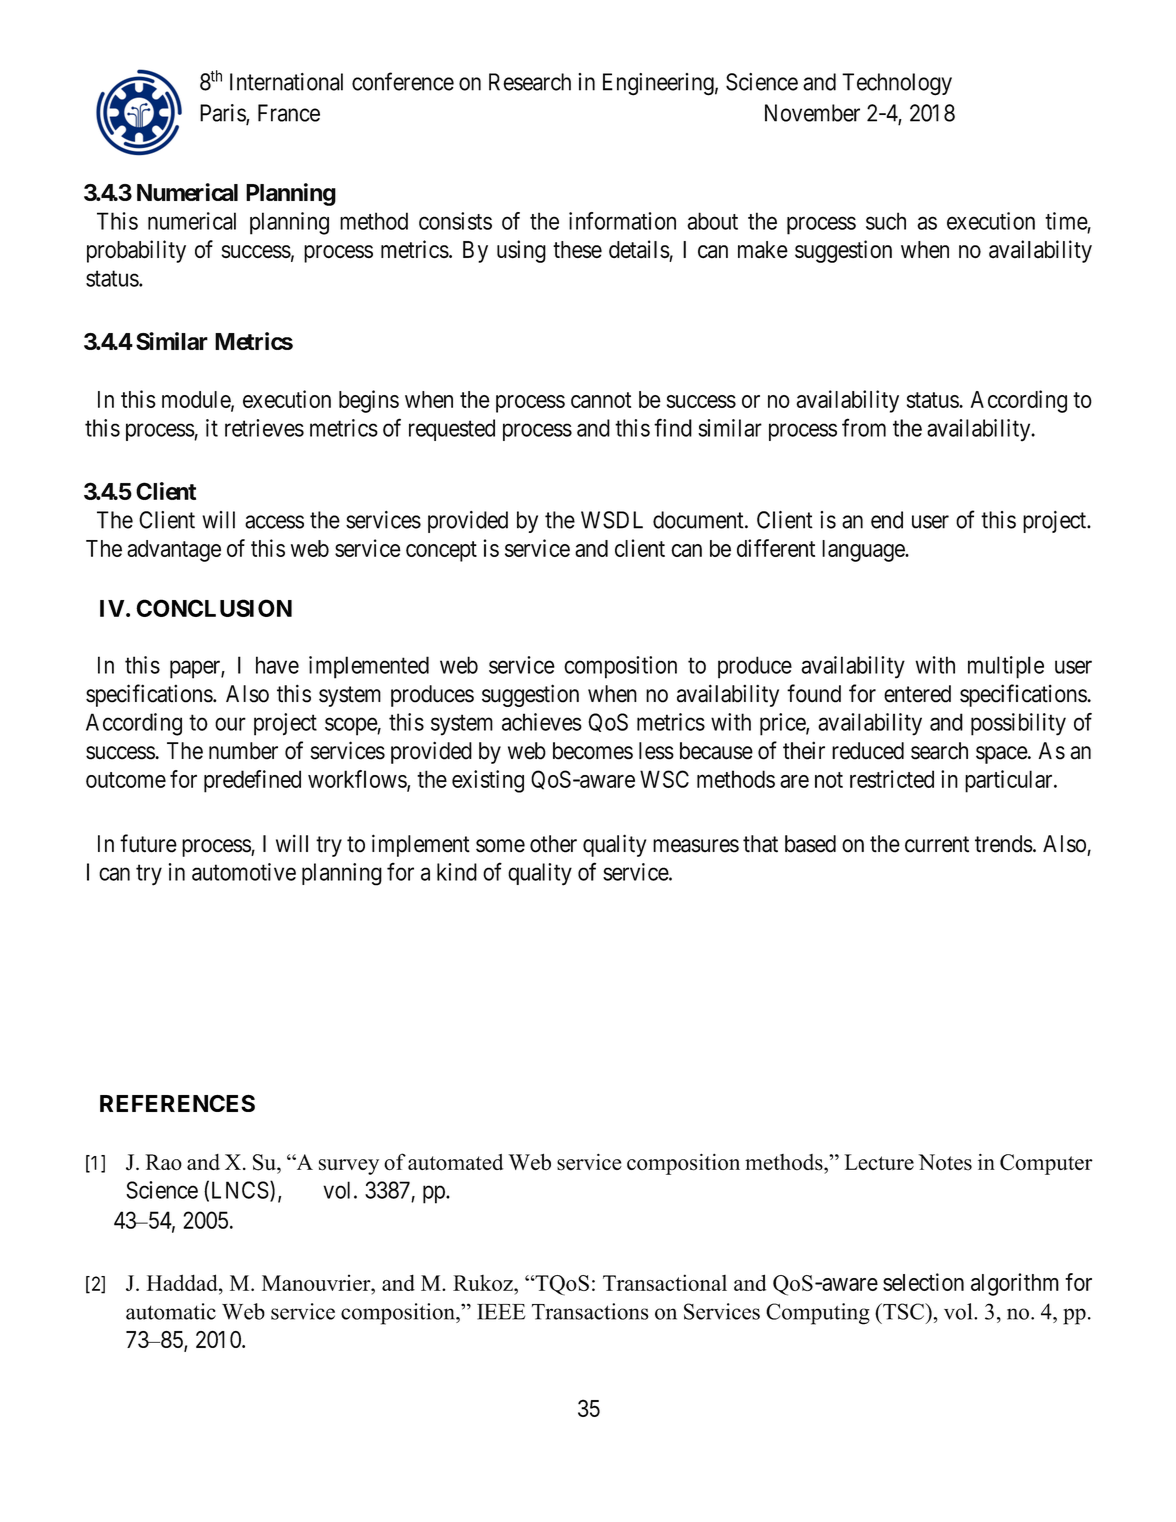  I want to click on Technology, so click(897, 84).
